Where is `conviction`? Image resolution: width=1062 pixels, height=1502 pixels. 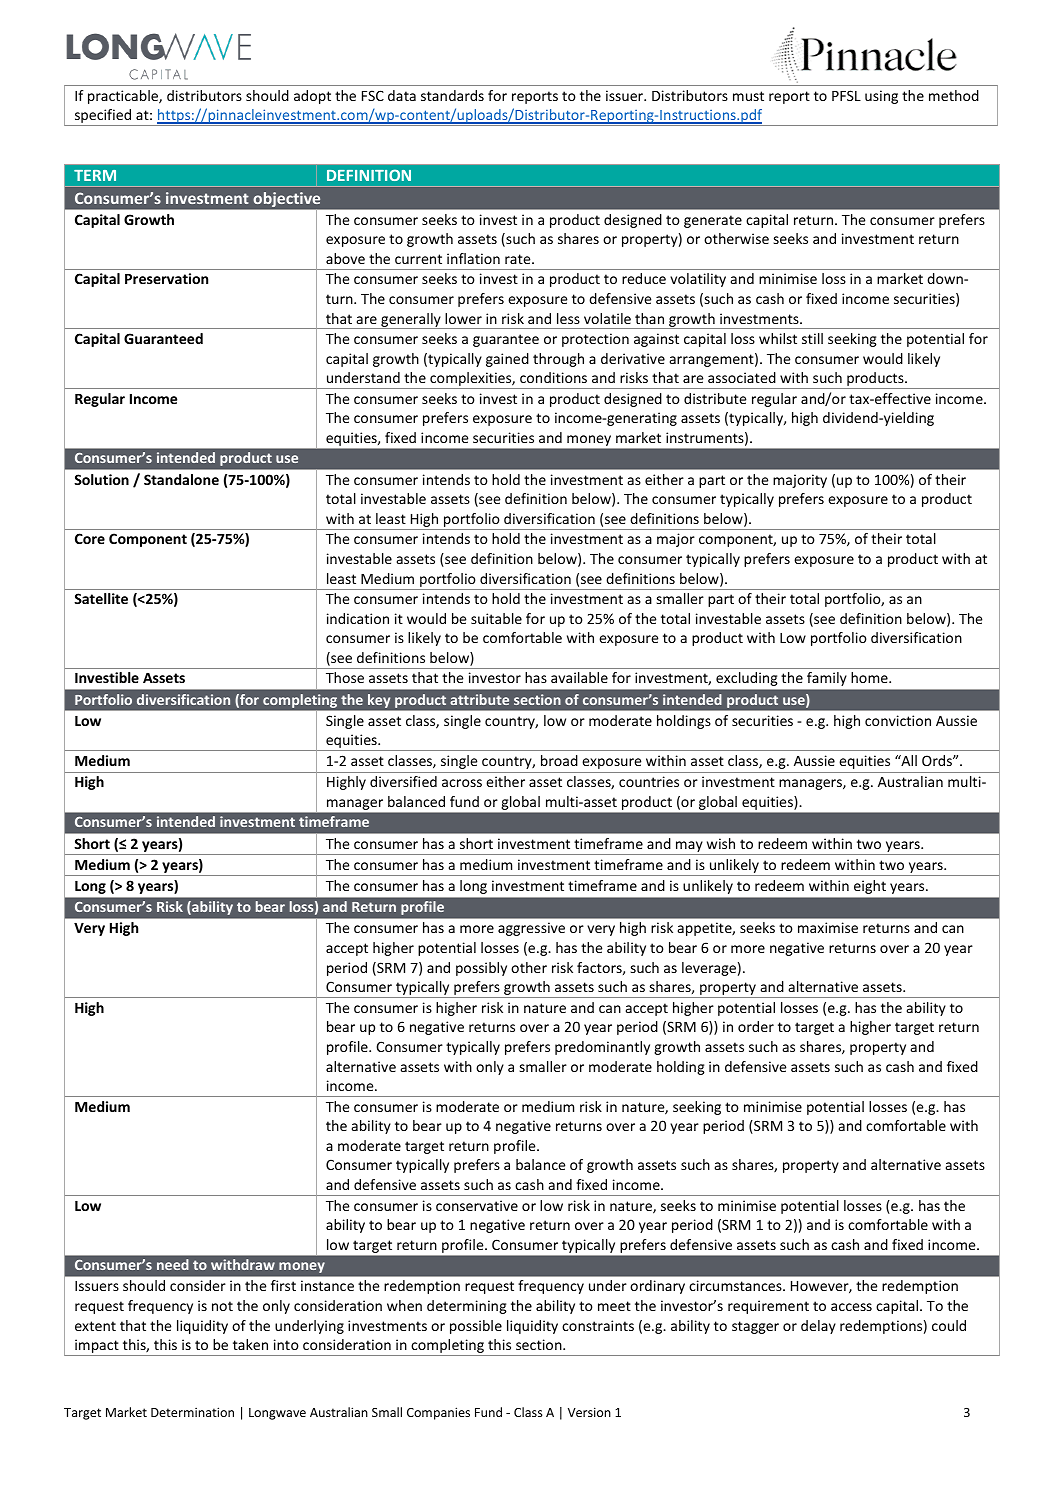 conviction is located at coordinates (898, 720).
